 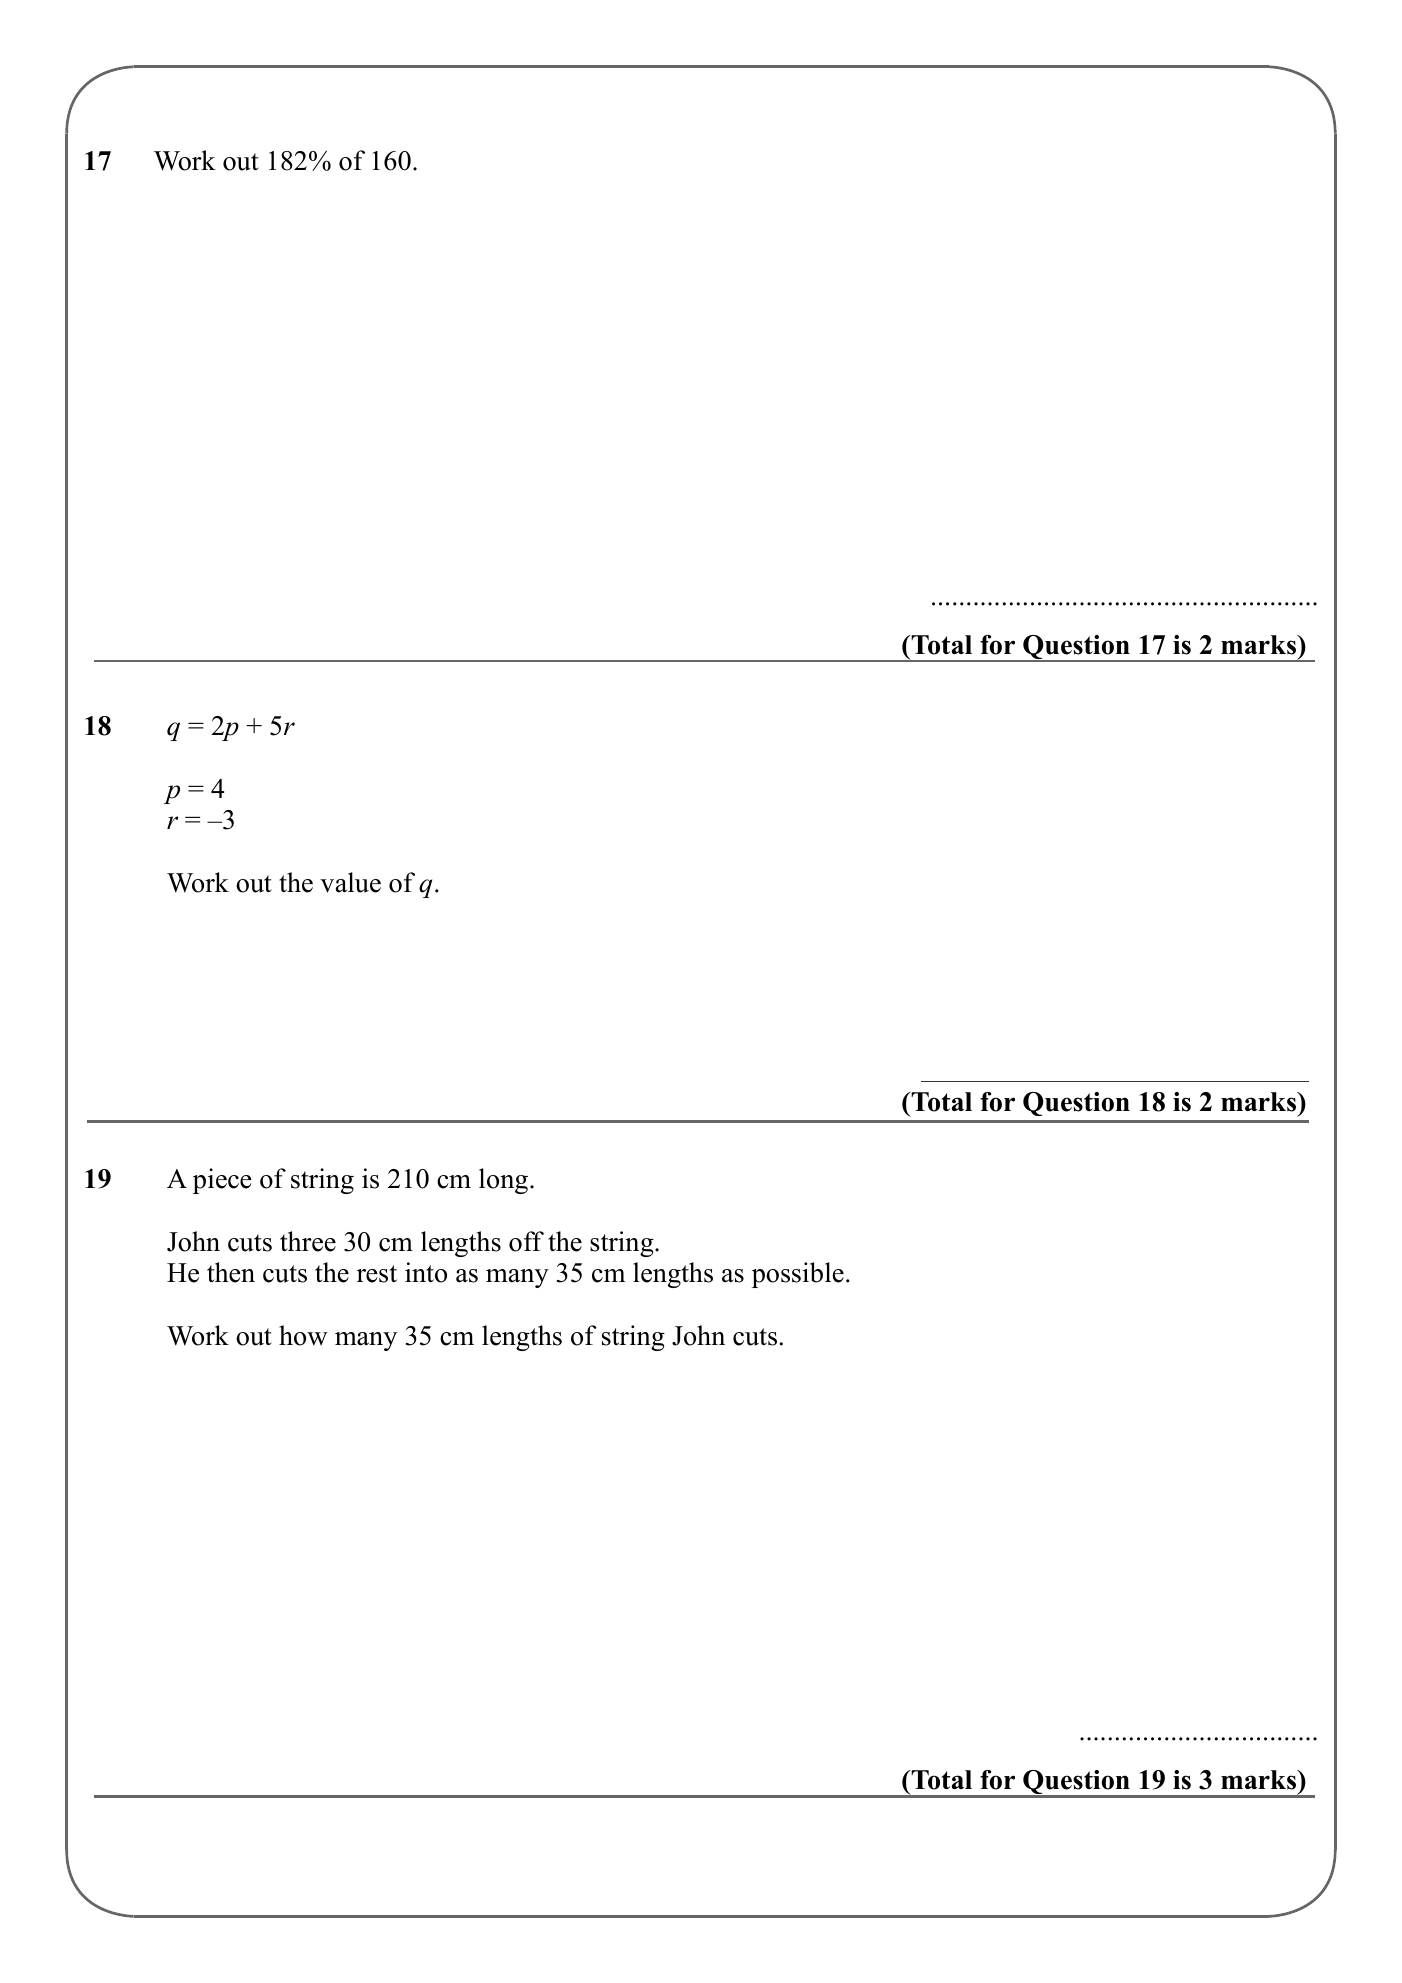 I want to click on long, so click(x=505, y=1181).
